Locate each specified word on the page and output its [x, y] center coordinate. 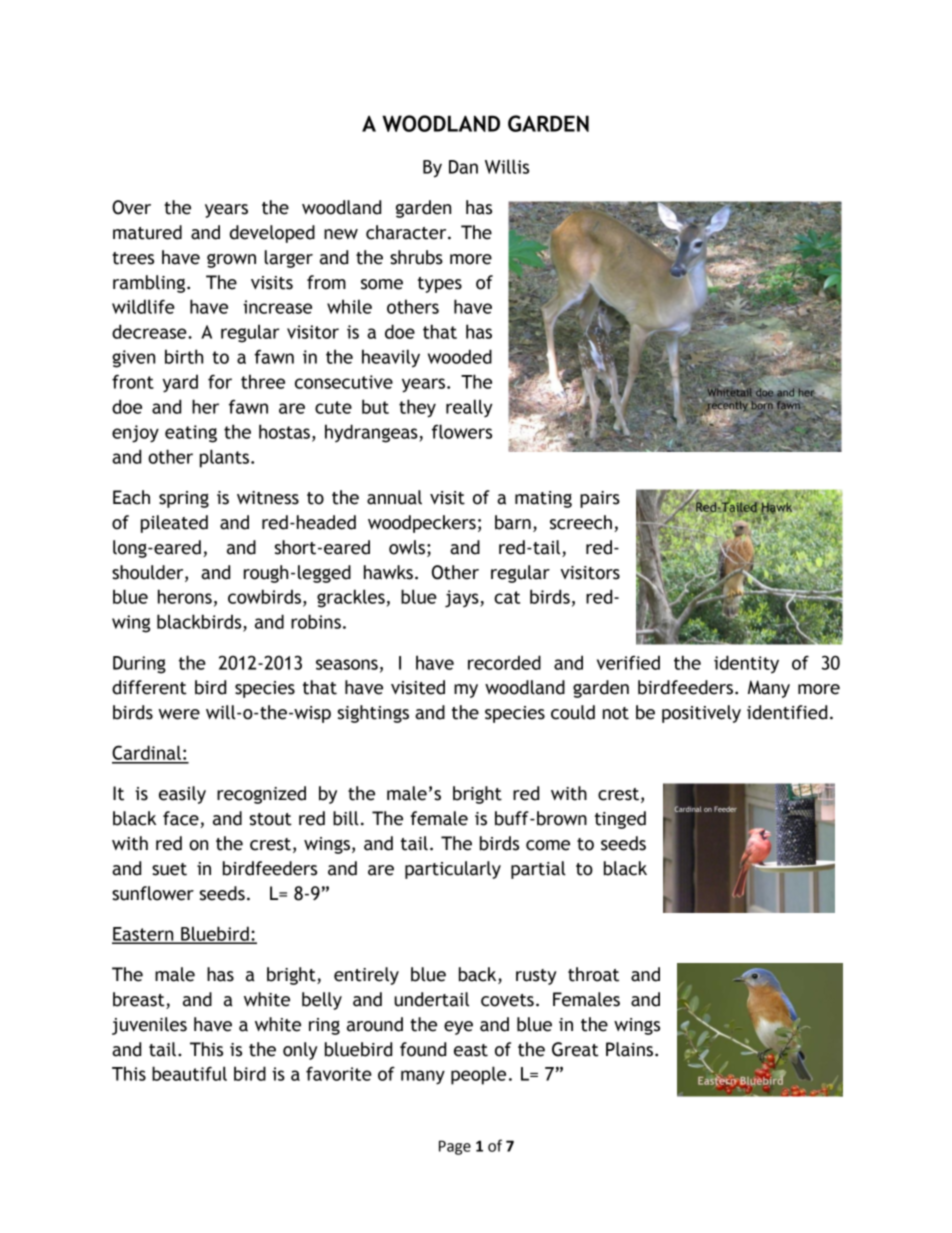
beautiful [189, 1073]
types [440, 285]
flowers [462, 431]
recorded [504, 662]
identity [746, 664]
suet [169, 869]
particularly [453, 870]
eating [191, 434]
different [149, 687]
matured [147, 232]
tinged [620, 820]
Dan [463, 167]
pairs [600, 499]
